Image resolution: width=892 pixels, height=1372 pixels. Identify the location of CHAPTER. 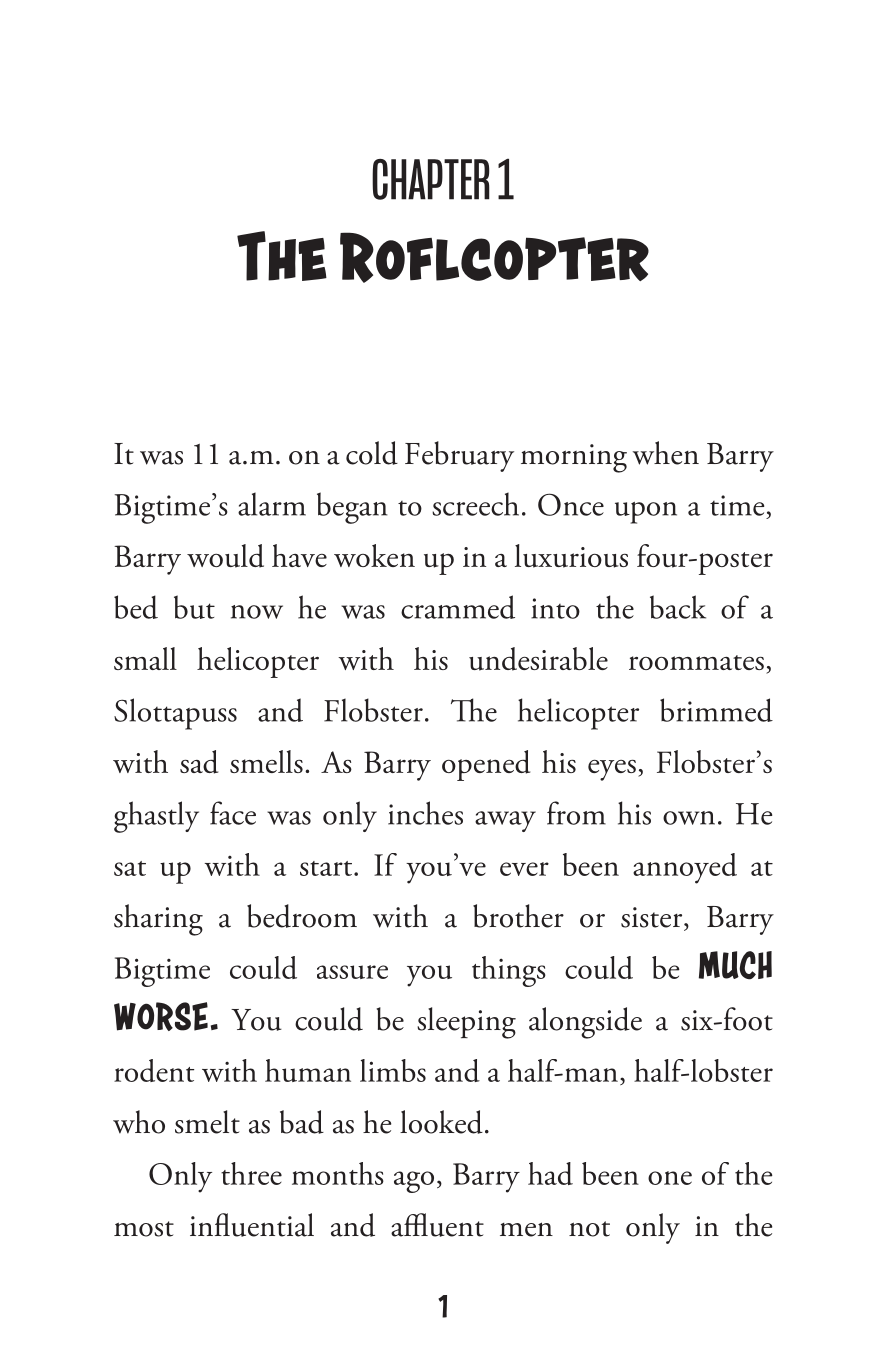
(431, 179).
